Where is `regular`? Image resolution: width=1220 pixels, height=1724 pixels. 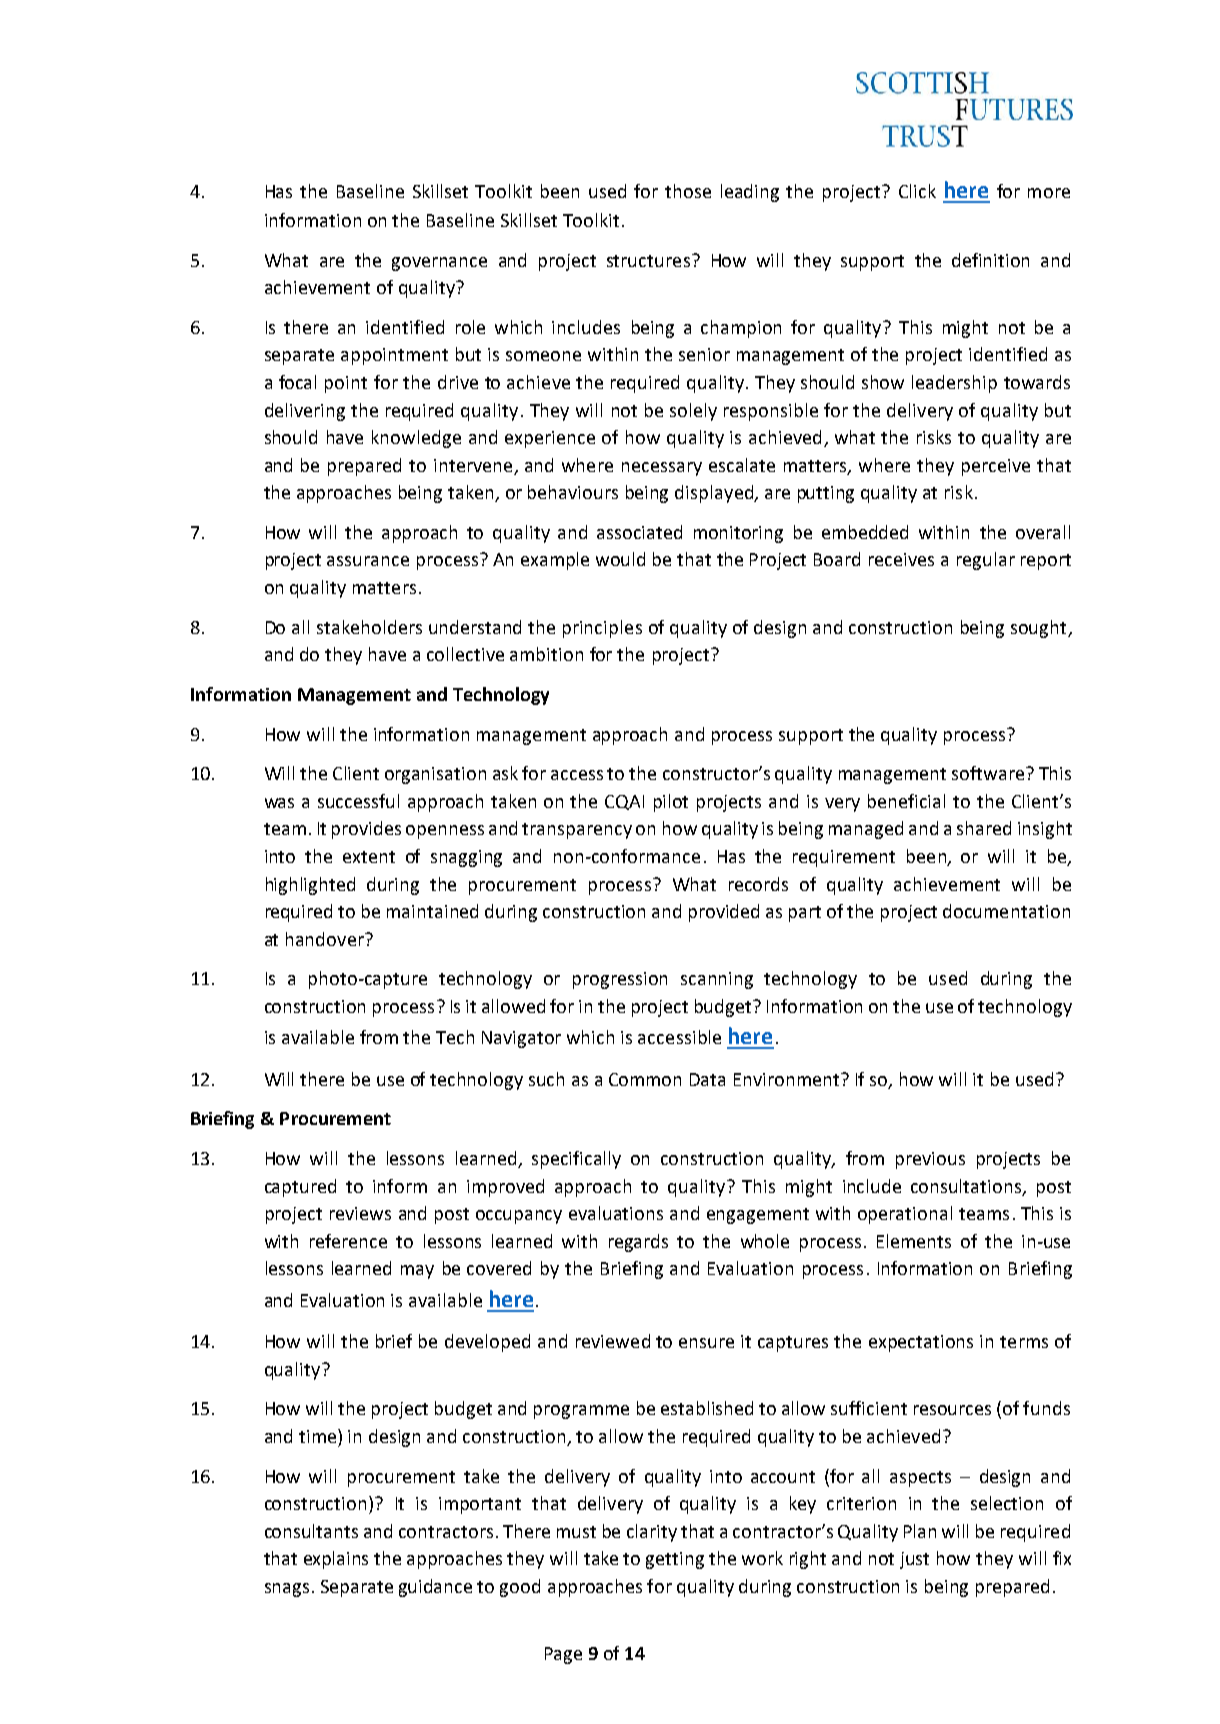
regular is located at coordinates (986, 561).
